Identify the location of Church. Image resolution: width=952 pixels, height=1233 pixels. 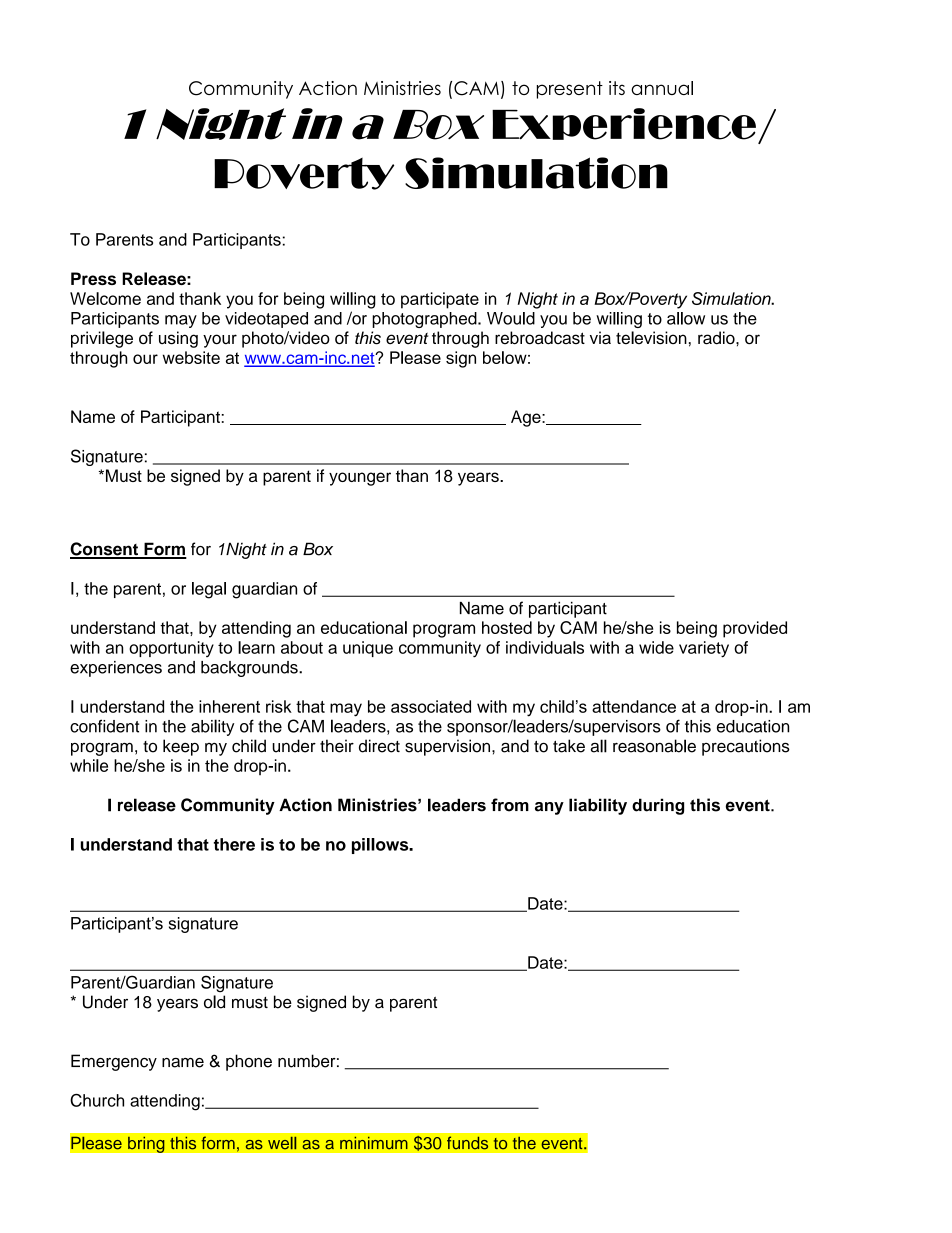
(97, 1100).
